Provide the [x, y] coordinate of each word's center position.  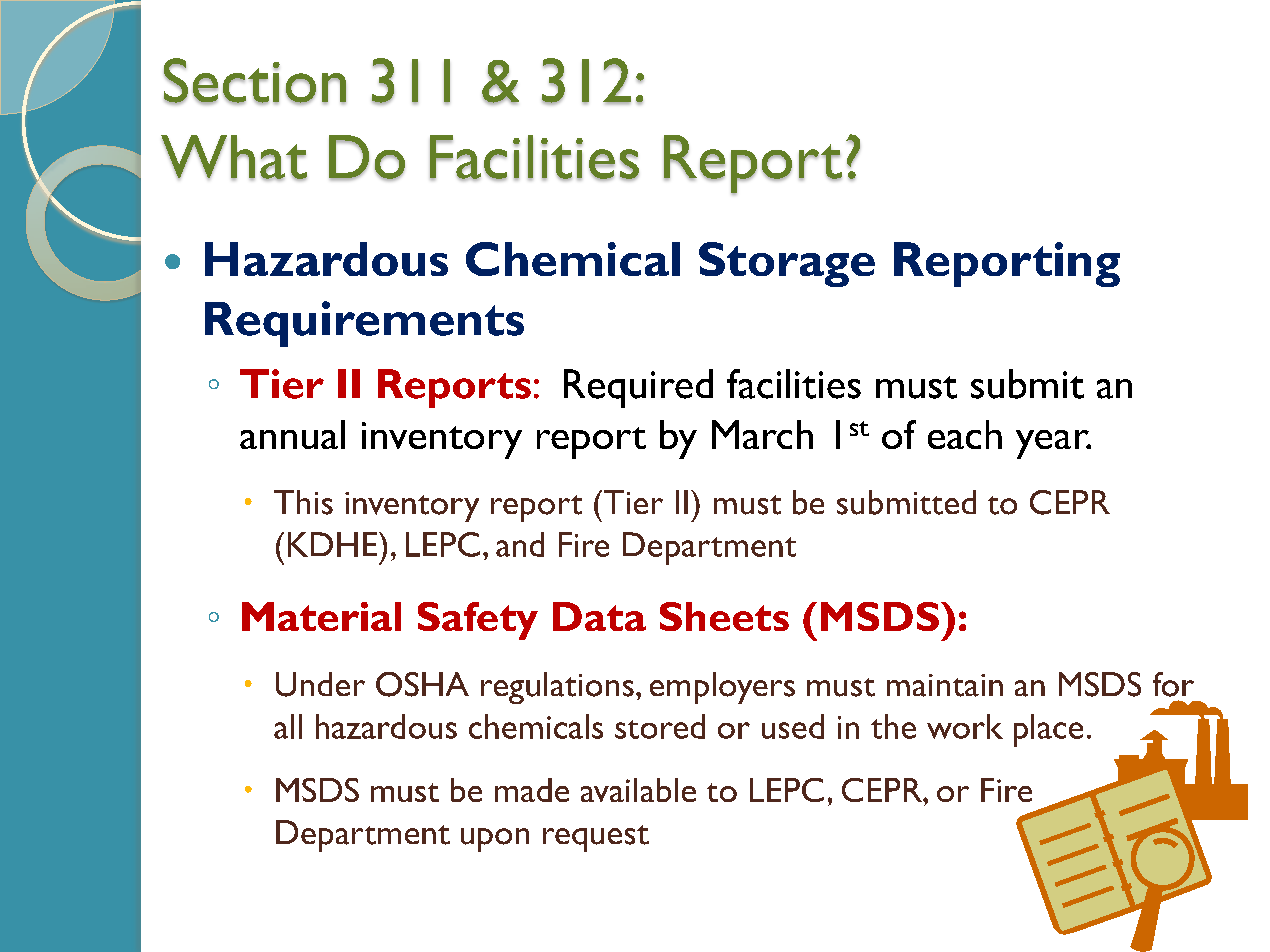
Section [255, 81]
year [1053, 444]
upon [495, 840]
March [762, 434]
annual [292, 434]
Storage [787, 264]
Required [638, 388]
